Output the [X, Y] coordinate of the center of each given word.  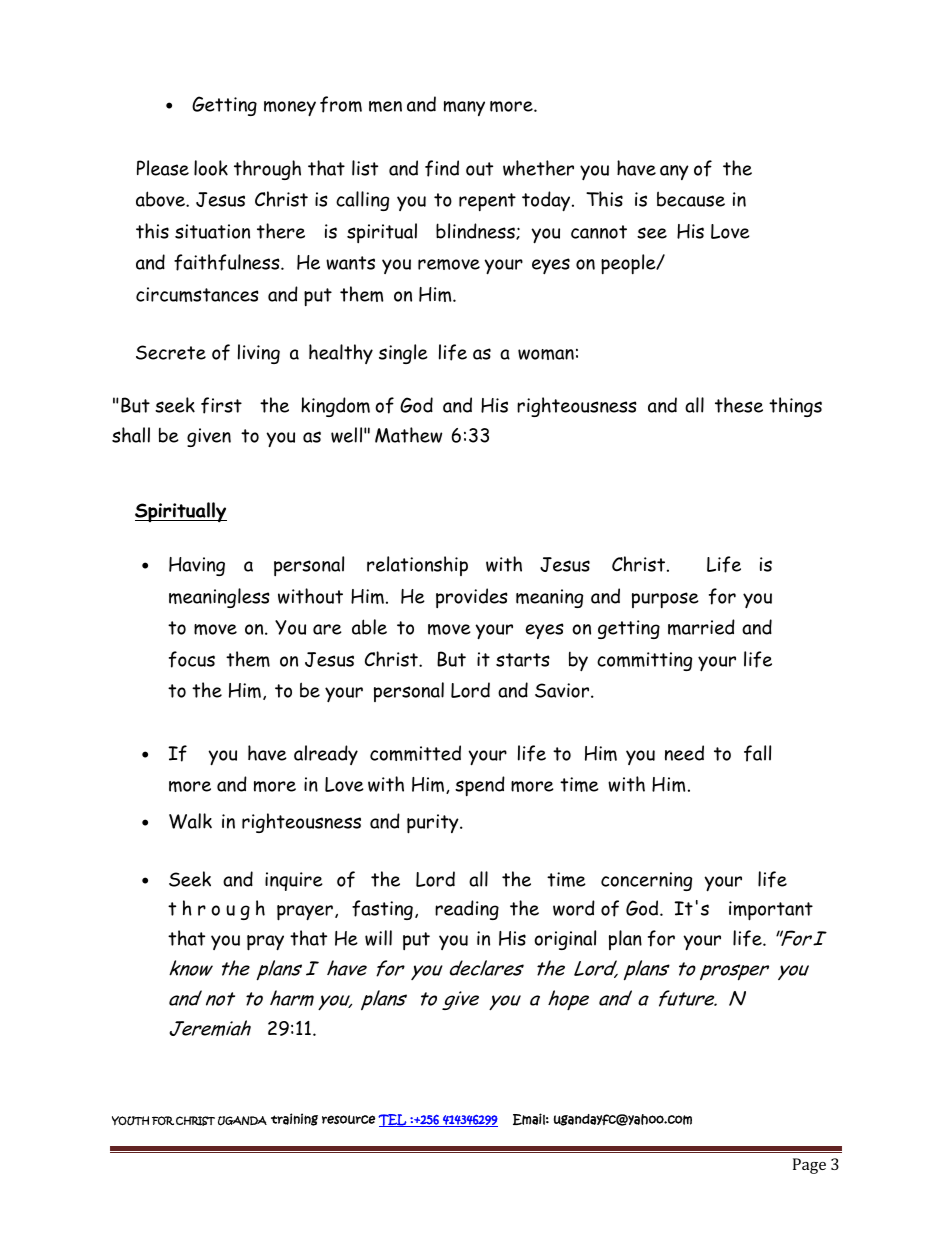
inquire [294, 881]
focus [192, 659]
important [771, 911]
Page [809, 1166]
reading [467, 910]
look [211, 168]
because [691, 199]
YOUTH [130, 1121]
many [464, 108]
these [739, 405]
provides [472, 598]
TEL [393, 1120]
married [701, 627]
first [221, 405]
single [403, 354]
